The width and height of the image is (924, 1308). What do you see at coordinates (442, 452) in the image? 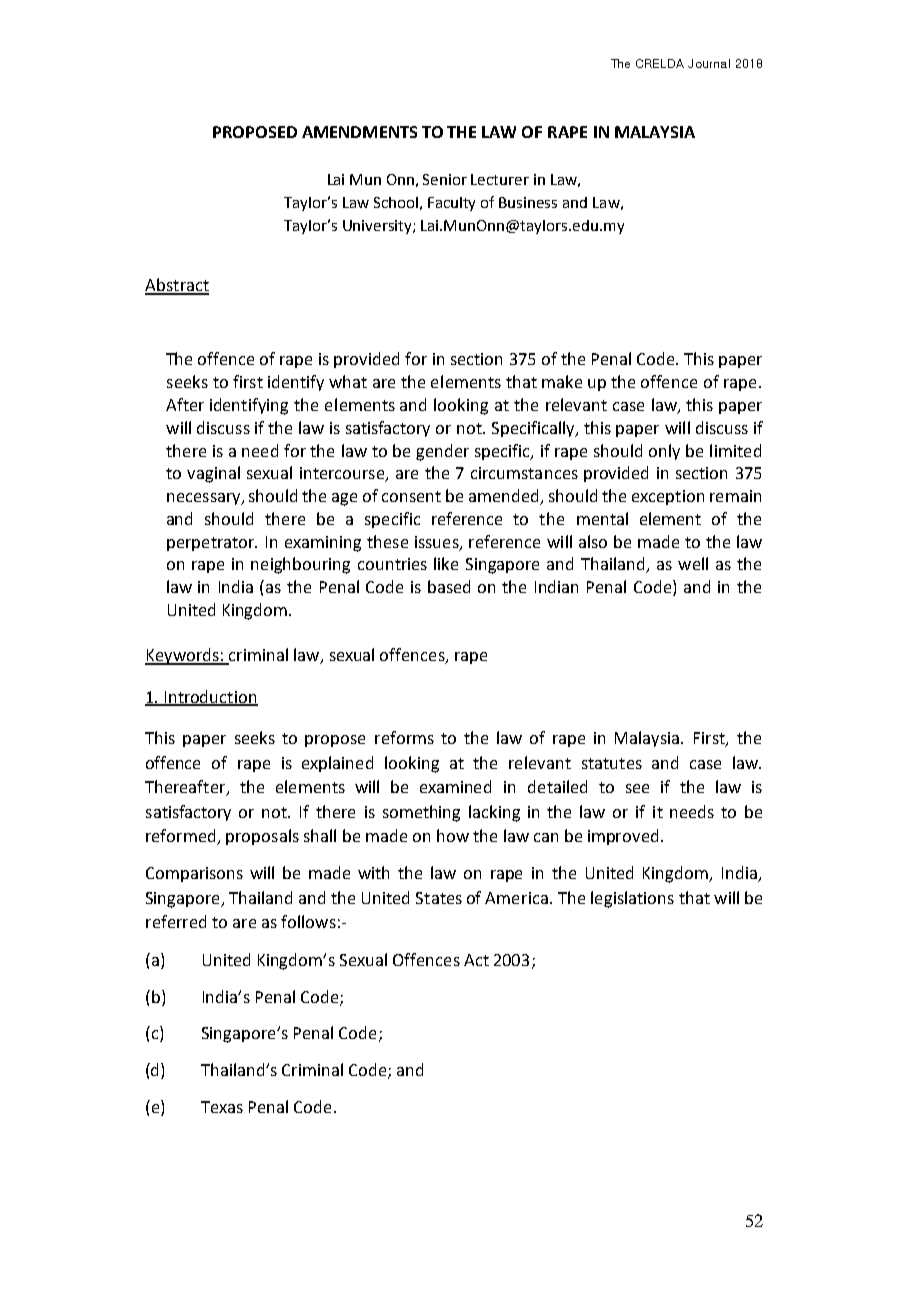
I see `gender` at bounding box center [442, 452].
